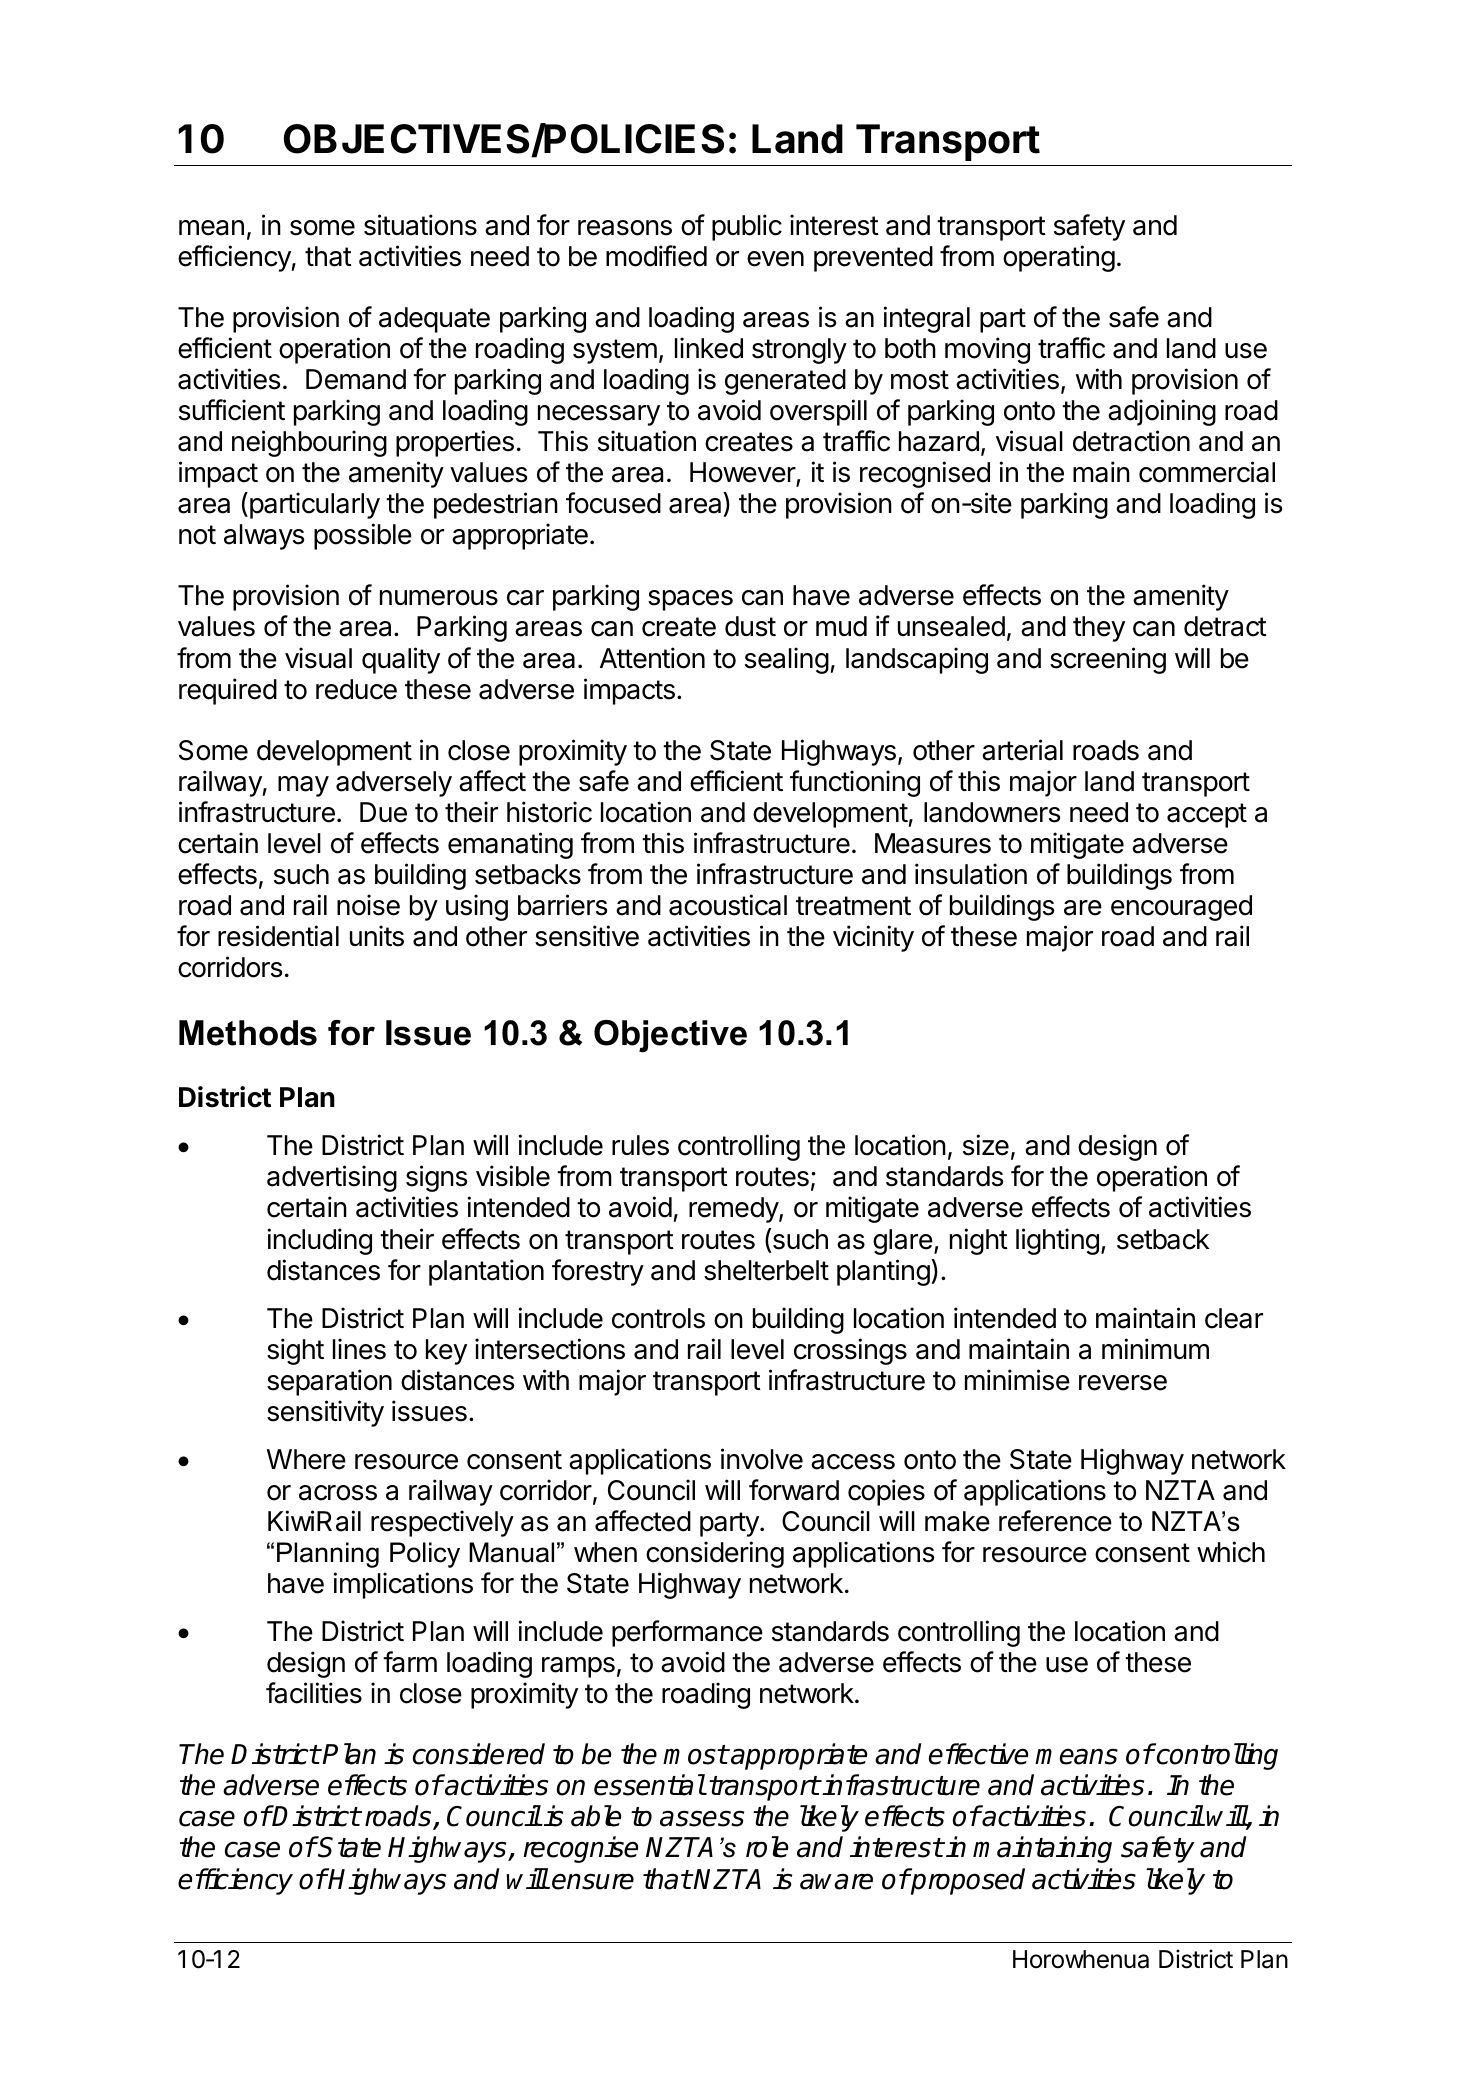 The width and height of the screenshot is (1466, 2073). What do you see at coordinates (314, 1693) in the screenshot?
I see `facilities` at bounding box center [314, 1693].
